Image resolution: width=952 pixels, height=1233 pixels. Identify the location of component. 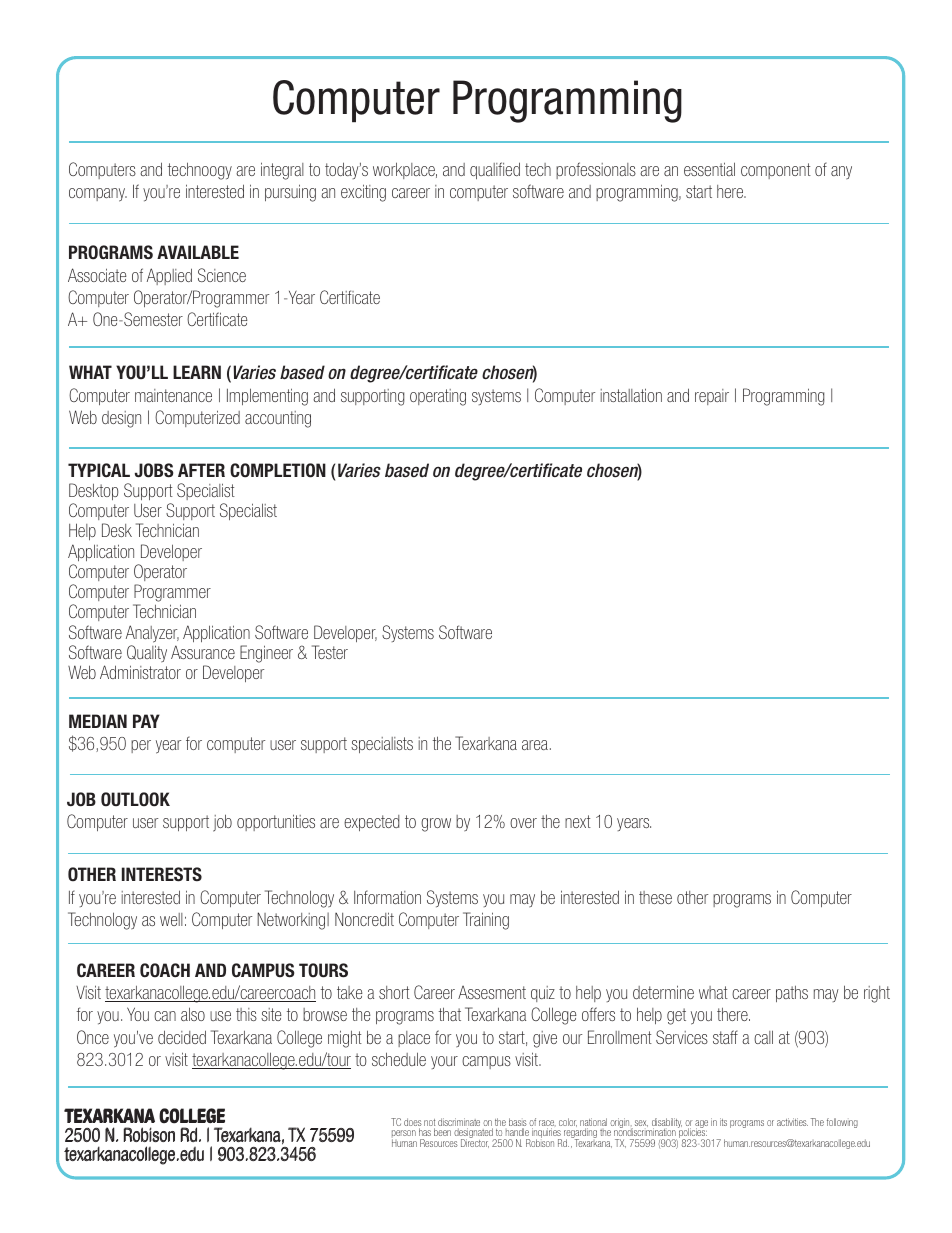
(776, 171).
